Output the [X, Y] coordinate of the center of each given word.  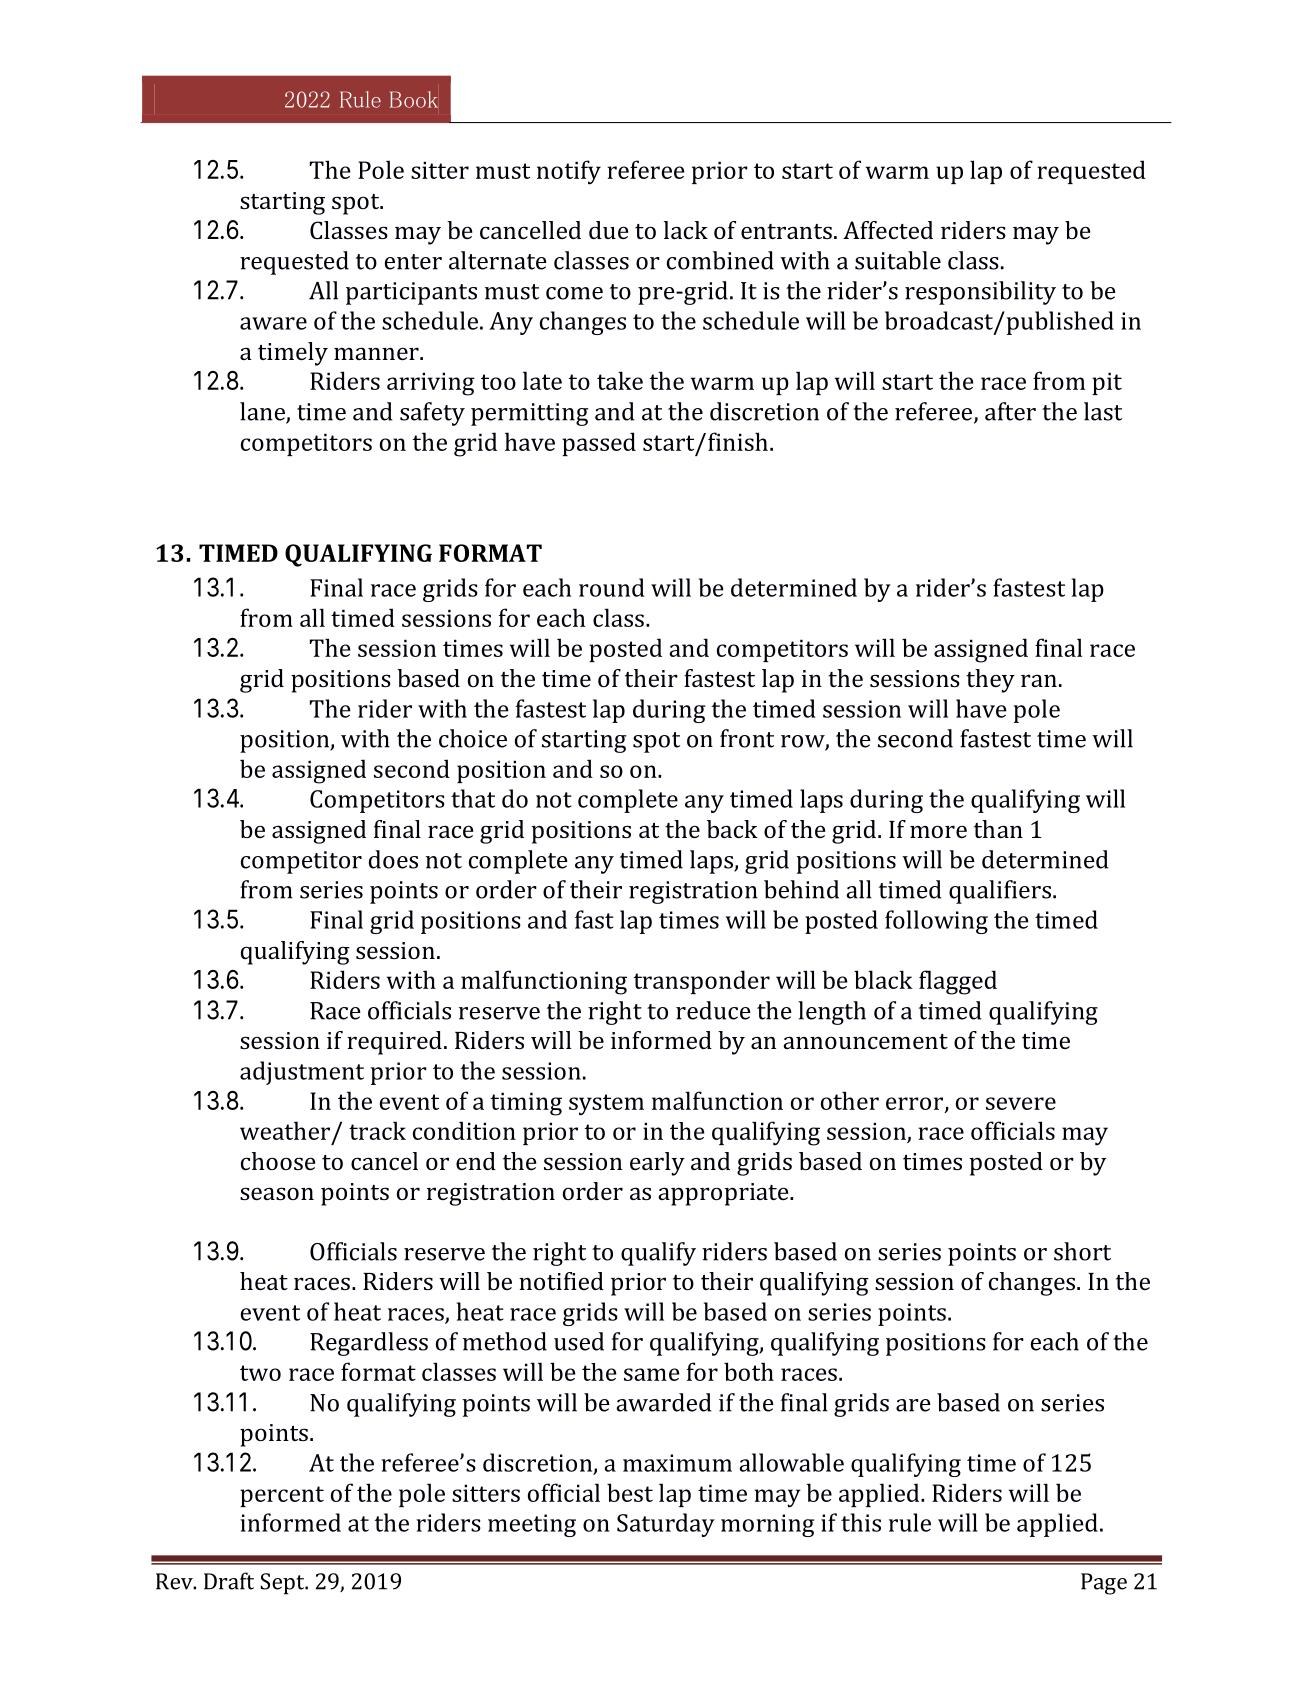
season [277, 1193]
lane [263, 412]
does [393, 859]
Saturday [666, 1525]
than [998, 829]
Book [413, 99]
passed [599, 444]
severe [1021, 1103]
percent [282, 1496]
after [1010, 411]
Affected [888, 230]
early [657, 1164]
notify [569, 172]
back [732, 829]
